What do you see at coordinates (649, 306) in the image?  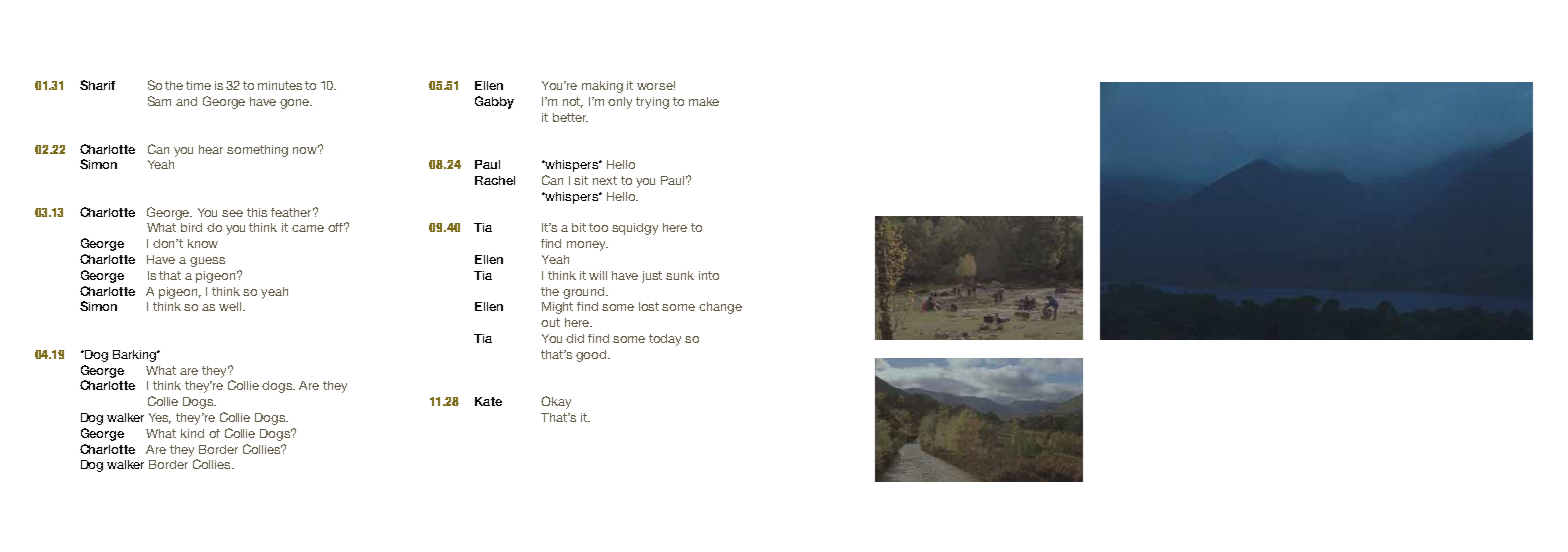 I see `lost` at bounding box center [649, 306].
